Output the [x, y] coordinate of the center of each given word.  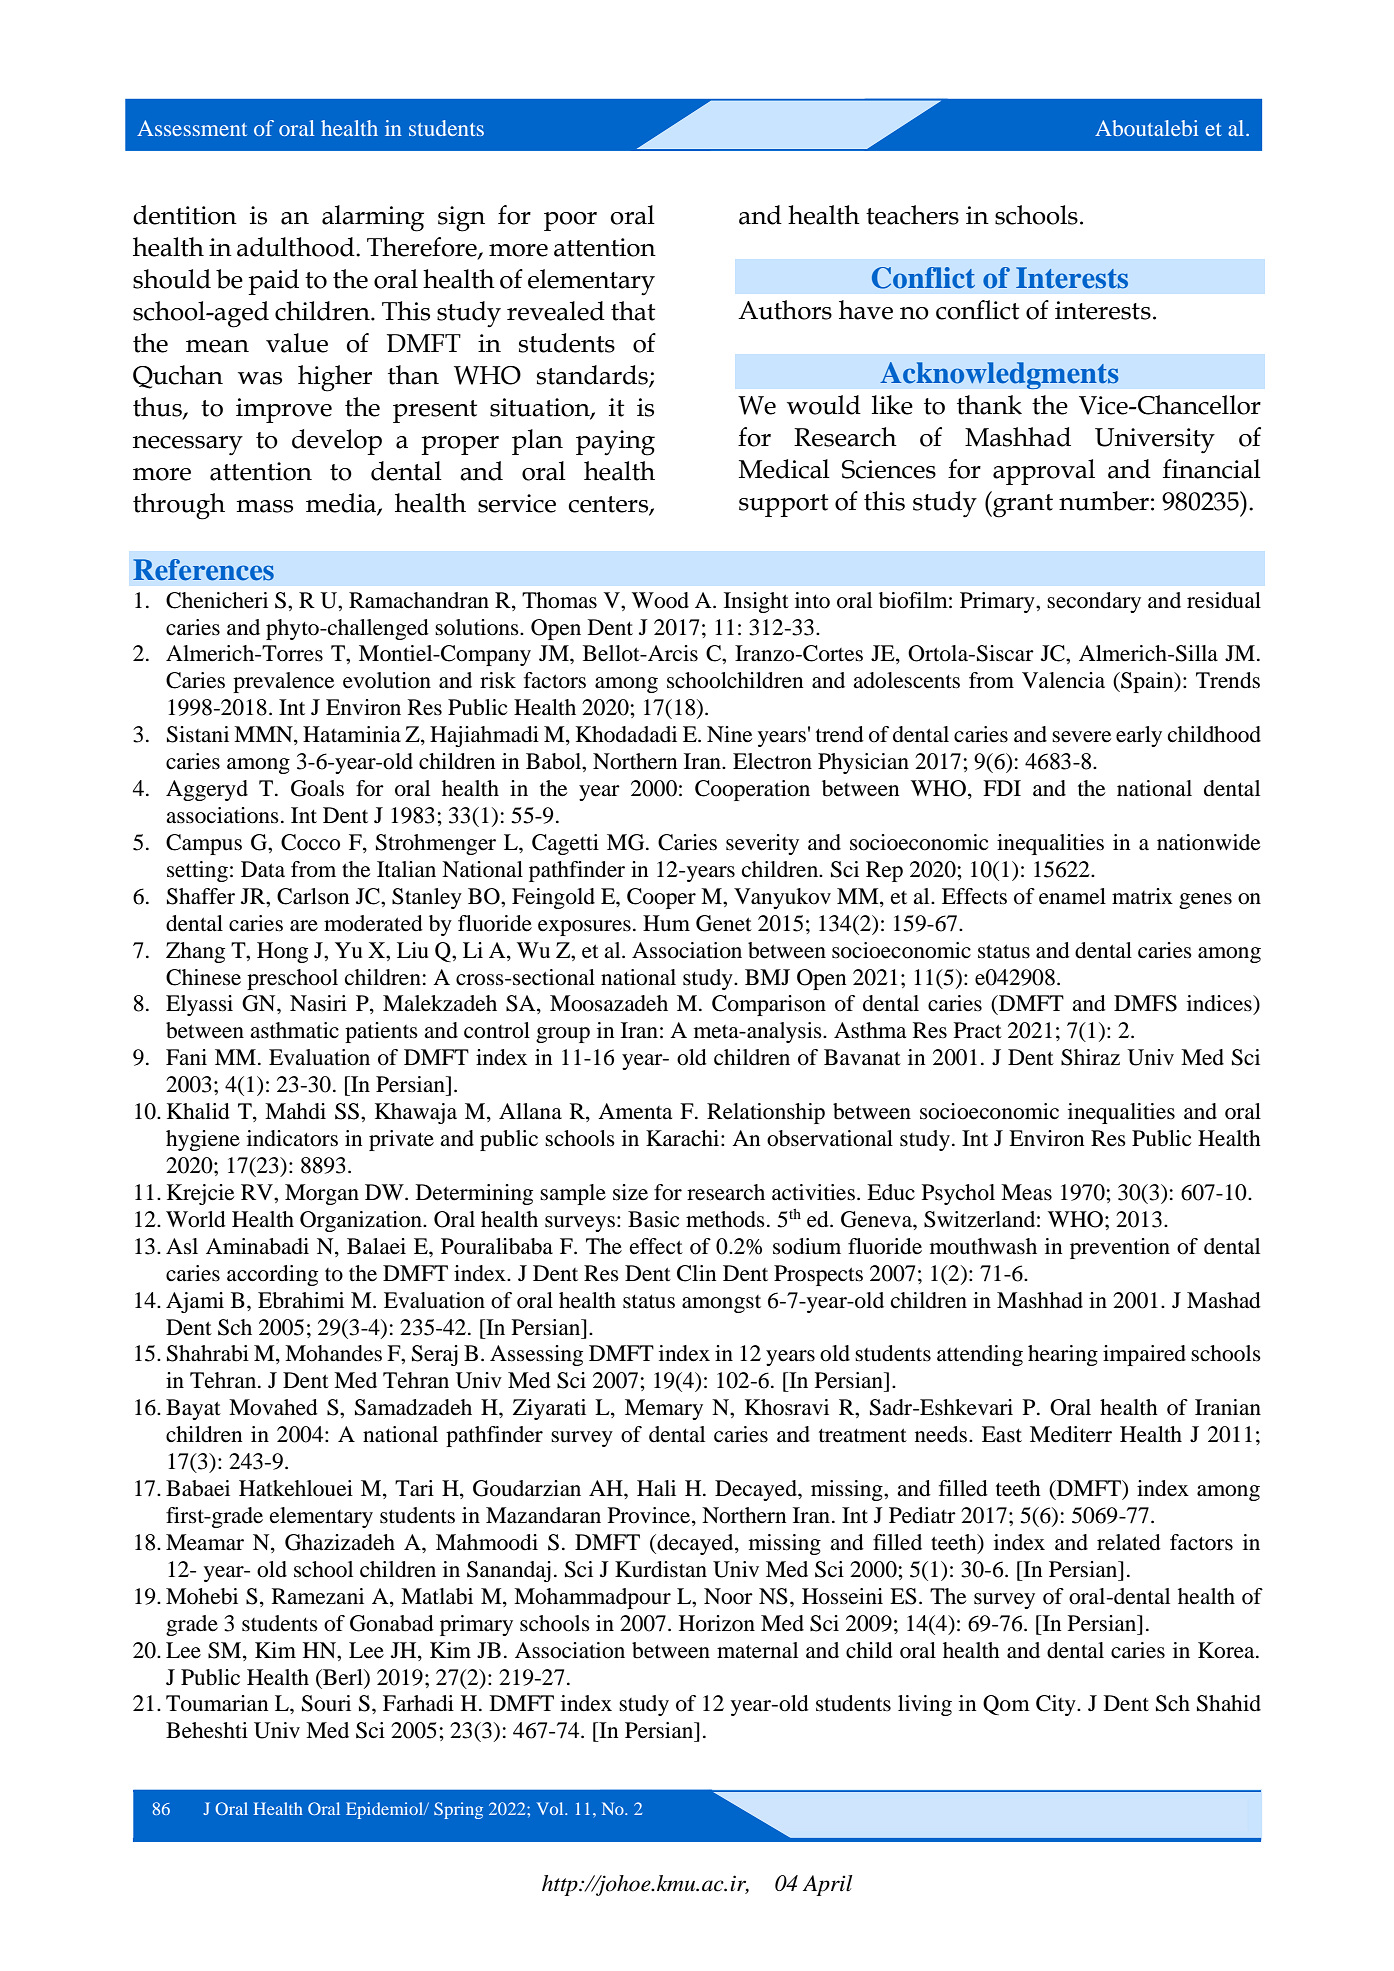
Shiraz [1090, 1057]
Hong [282, 952]
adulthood [297, 247]
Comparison [769, 1005]
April [828, 1885]
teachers [912, 215]
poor [570, 221]
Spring [458, 1810]
